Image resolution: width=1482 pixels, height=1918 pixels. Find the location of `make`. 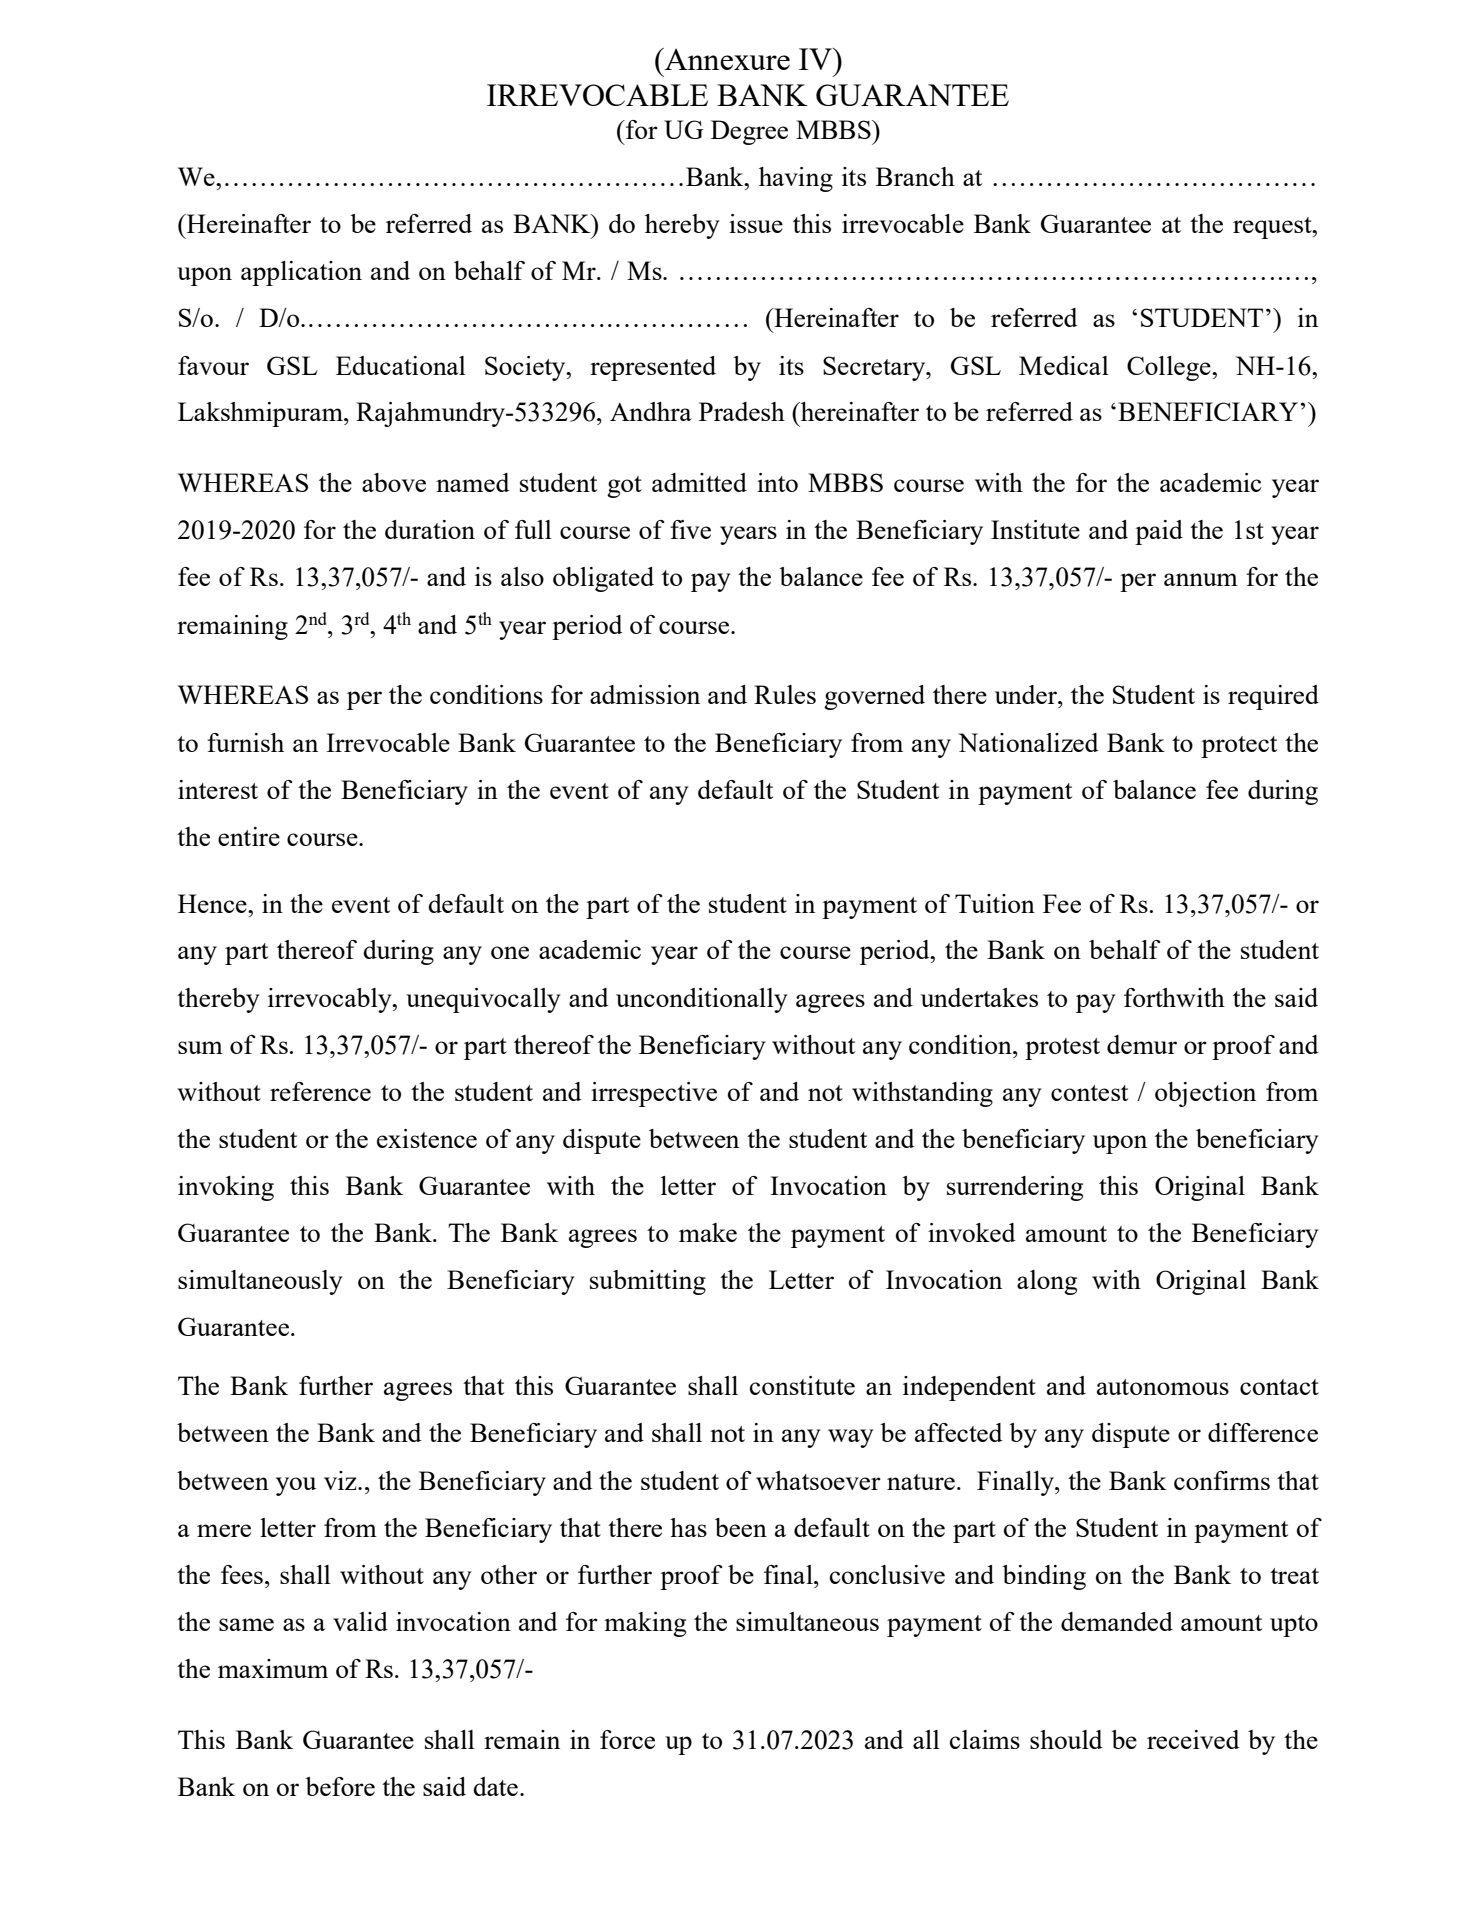

make is located at coordinates (708, 1232).
